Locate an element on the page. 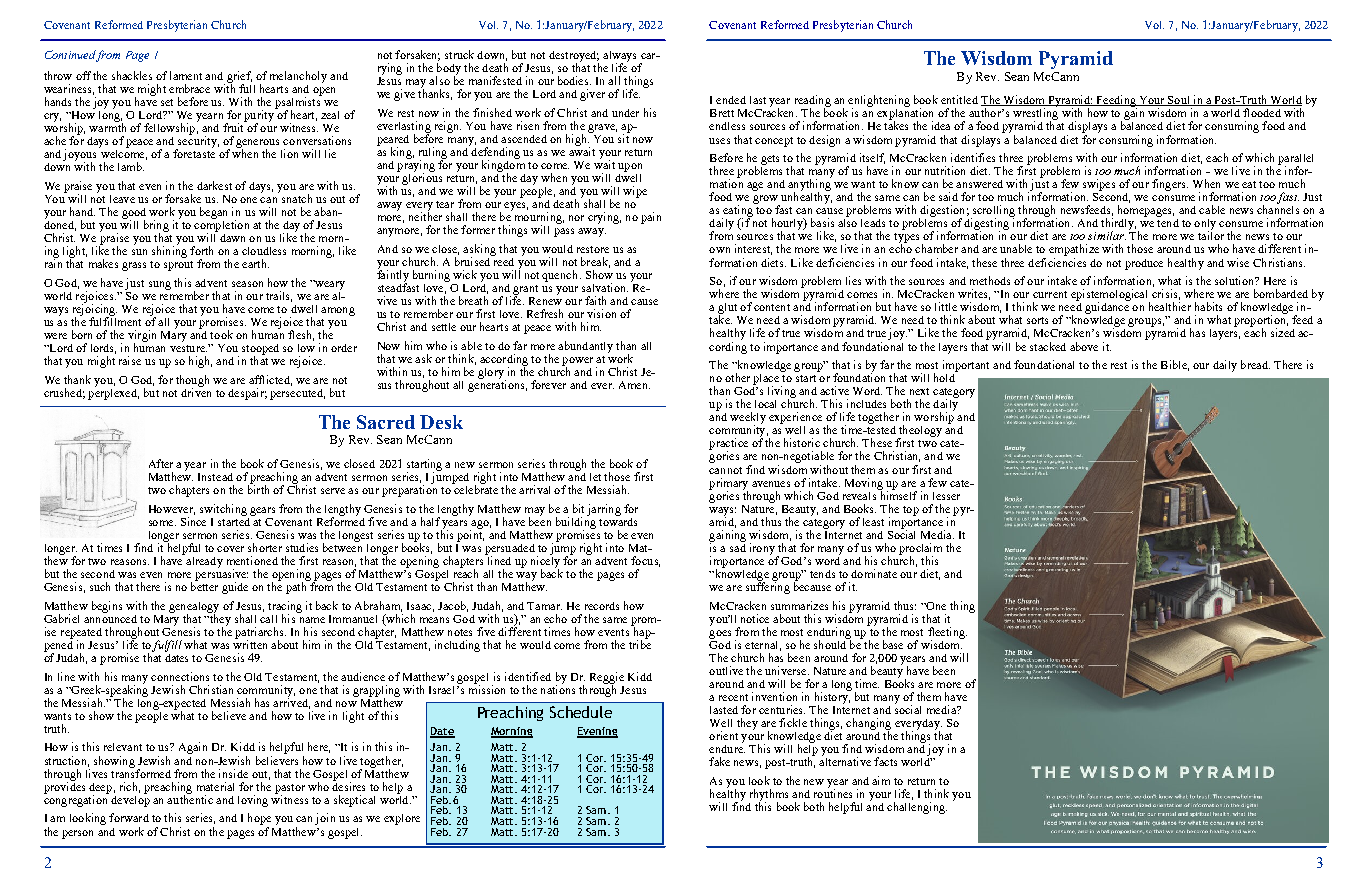 The image size is (1372, 887). embrace is located at coordinates (189, 88).
